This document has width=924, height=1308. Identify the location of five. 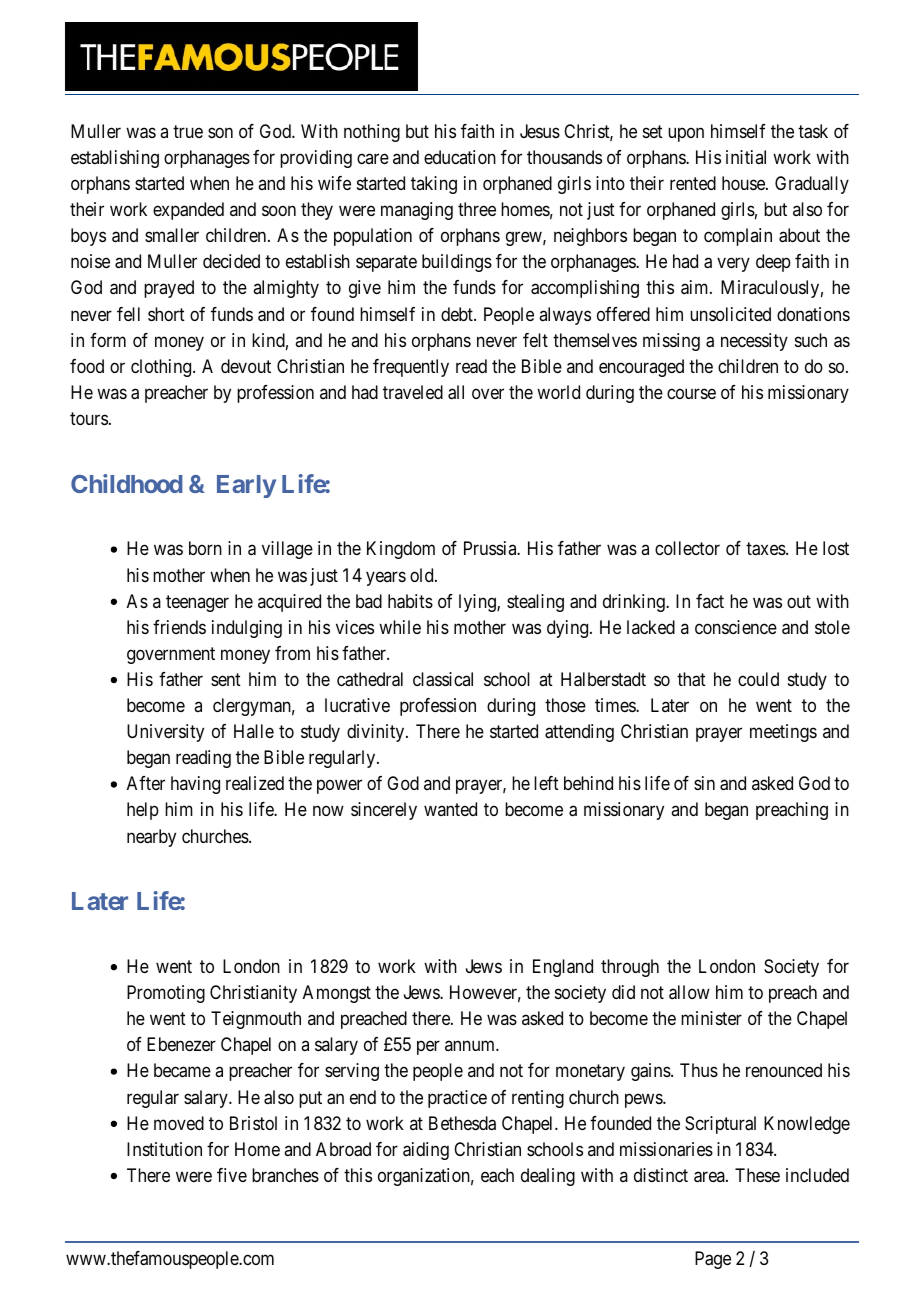
(232, 1175).
